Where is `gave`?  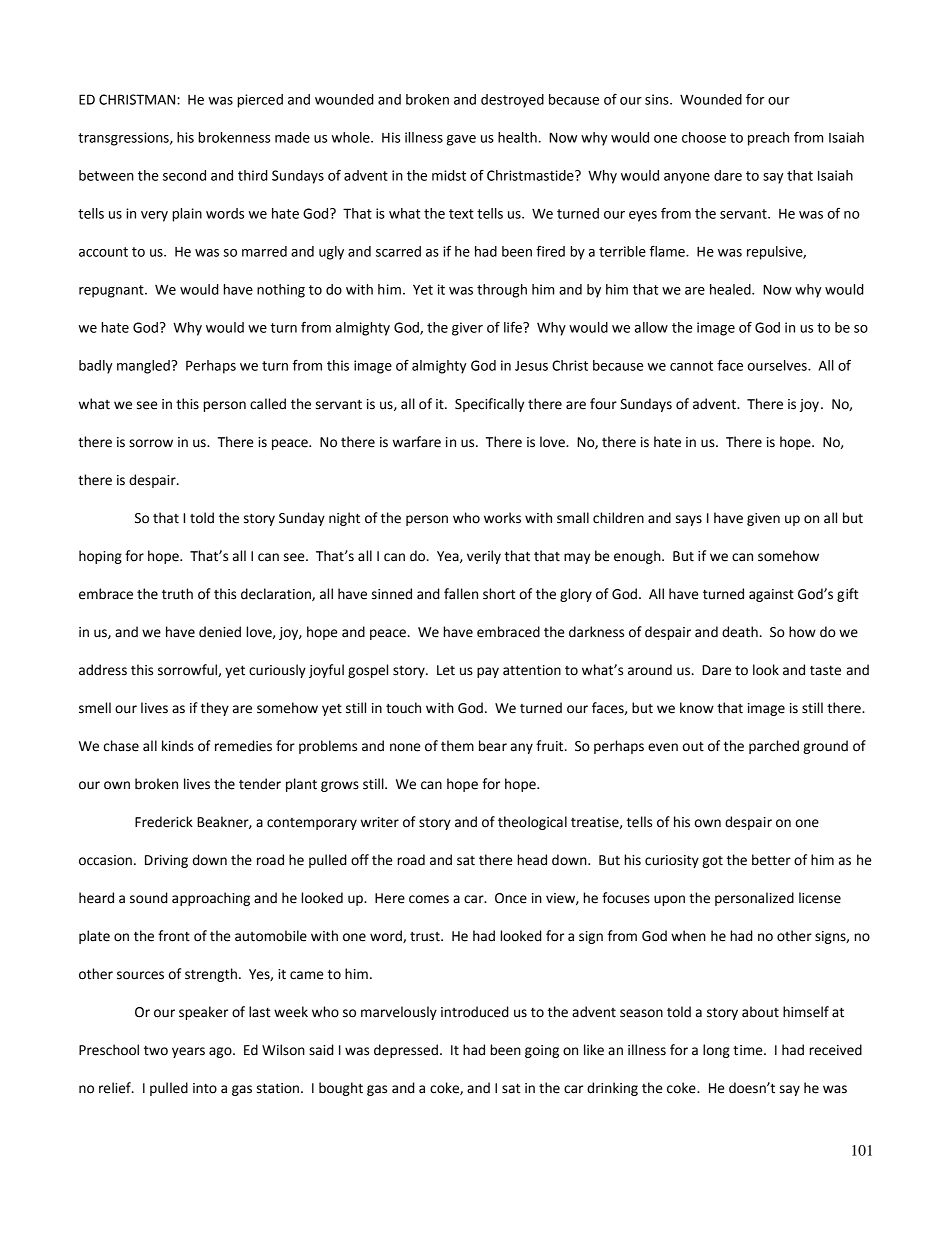 gave is located at coordinates (461, 140).
